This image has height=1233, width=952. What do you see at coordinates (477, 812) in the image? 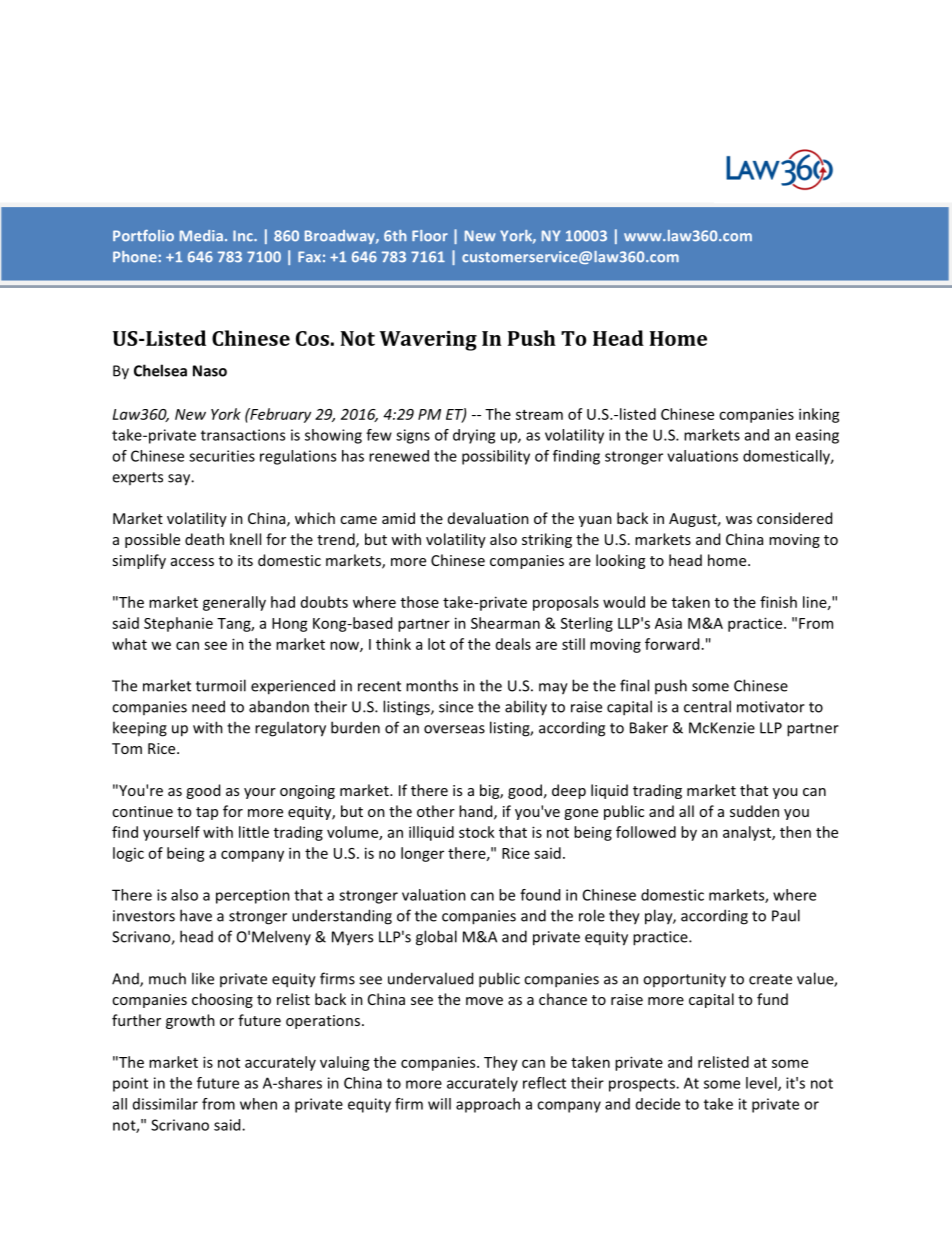
I see `hand` at bounding box center [477, 812].
